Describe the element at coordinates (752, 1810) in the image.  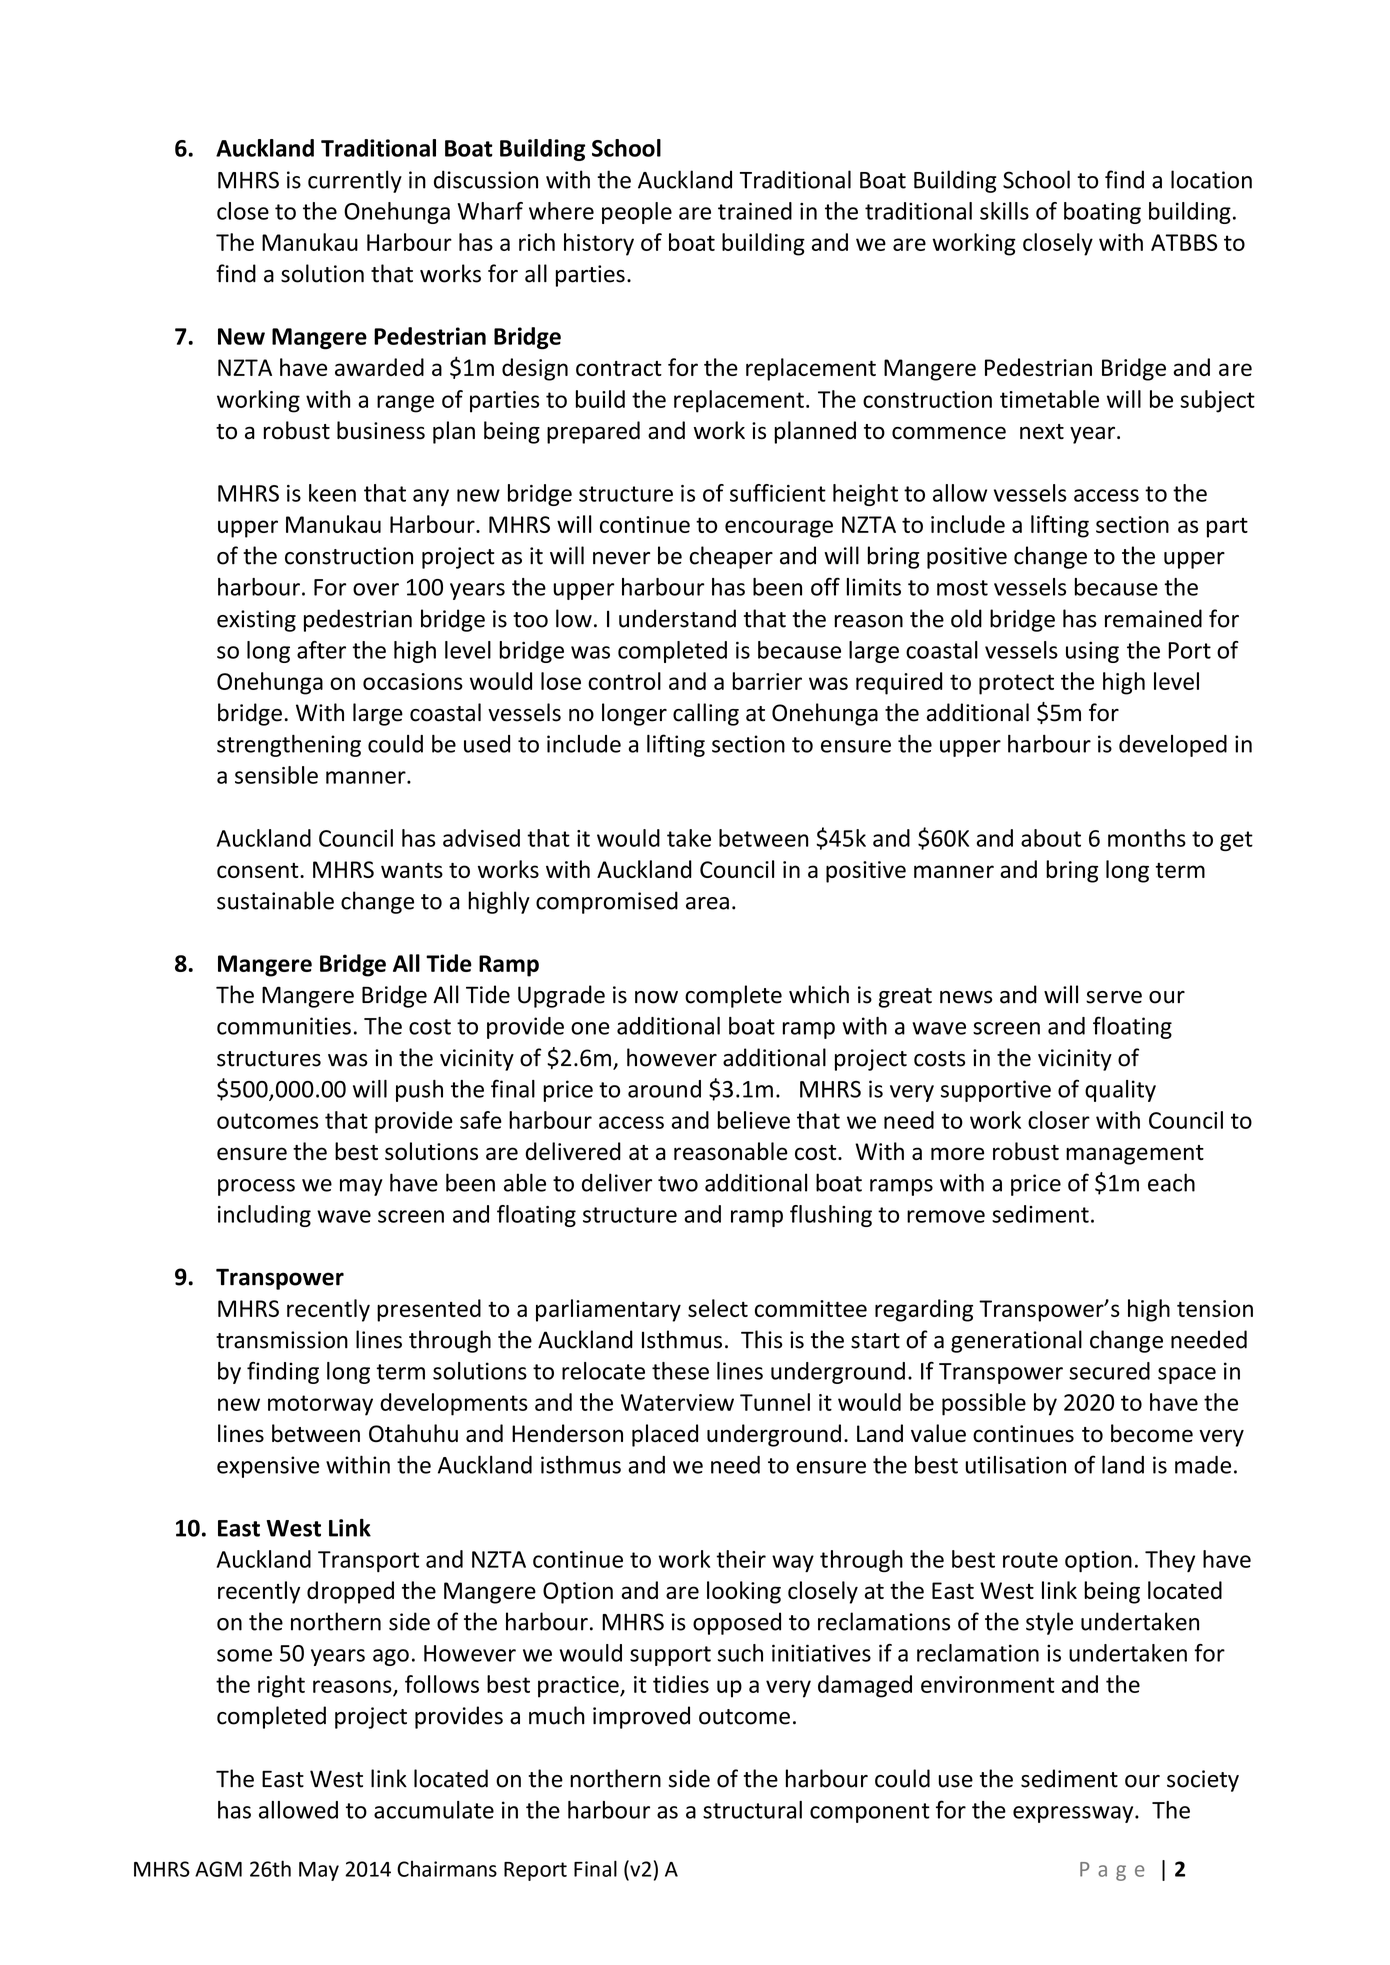
I see `structural` at that location.
